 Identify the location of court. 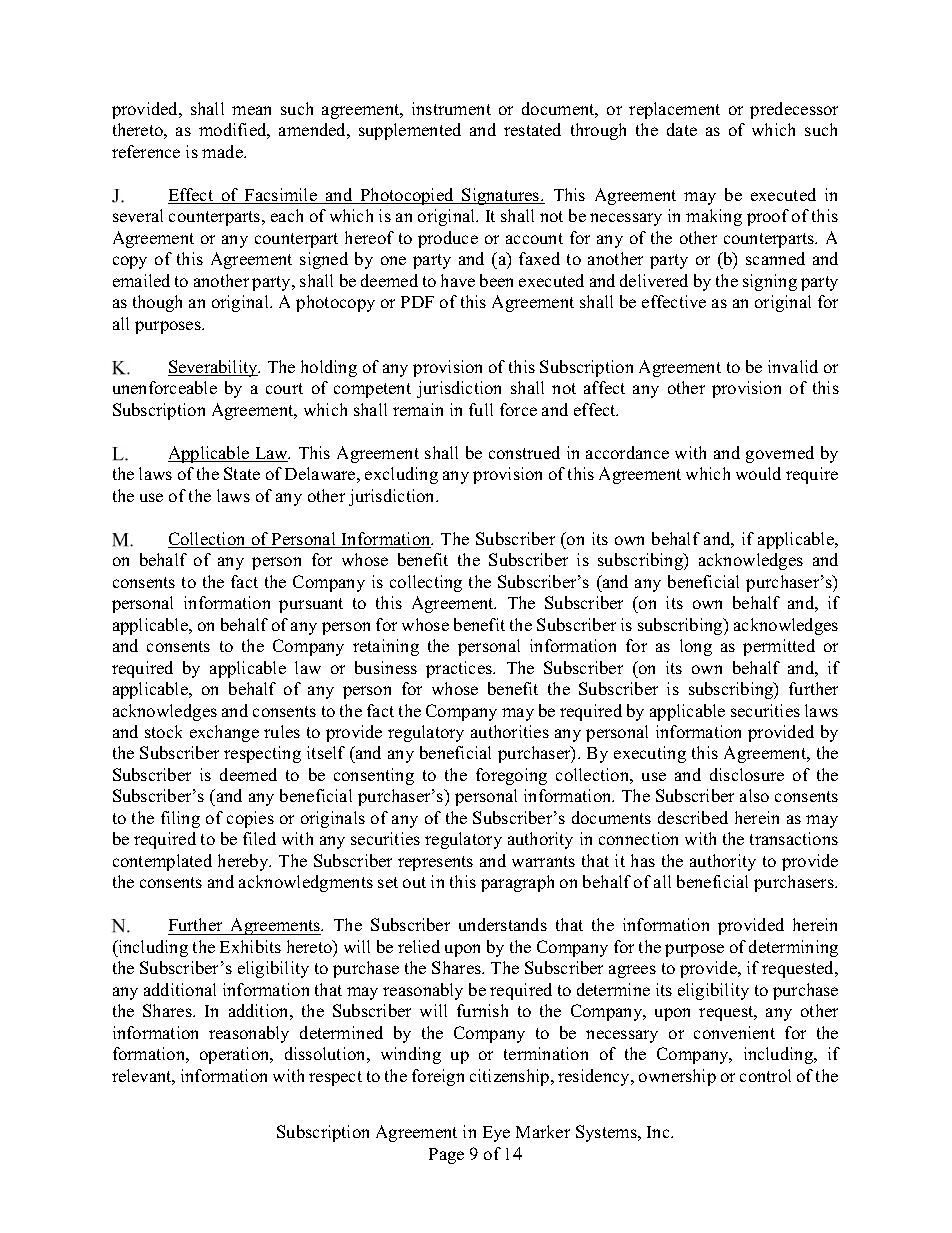
(284, 388).
